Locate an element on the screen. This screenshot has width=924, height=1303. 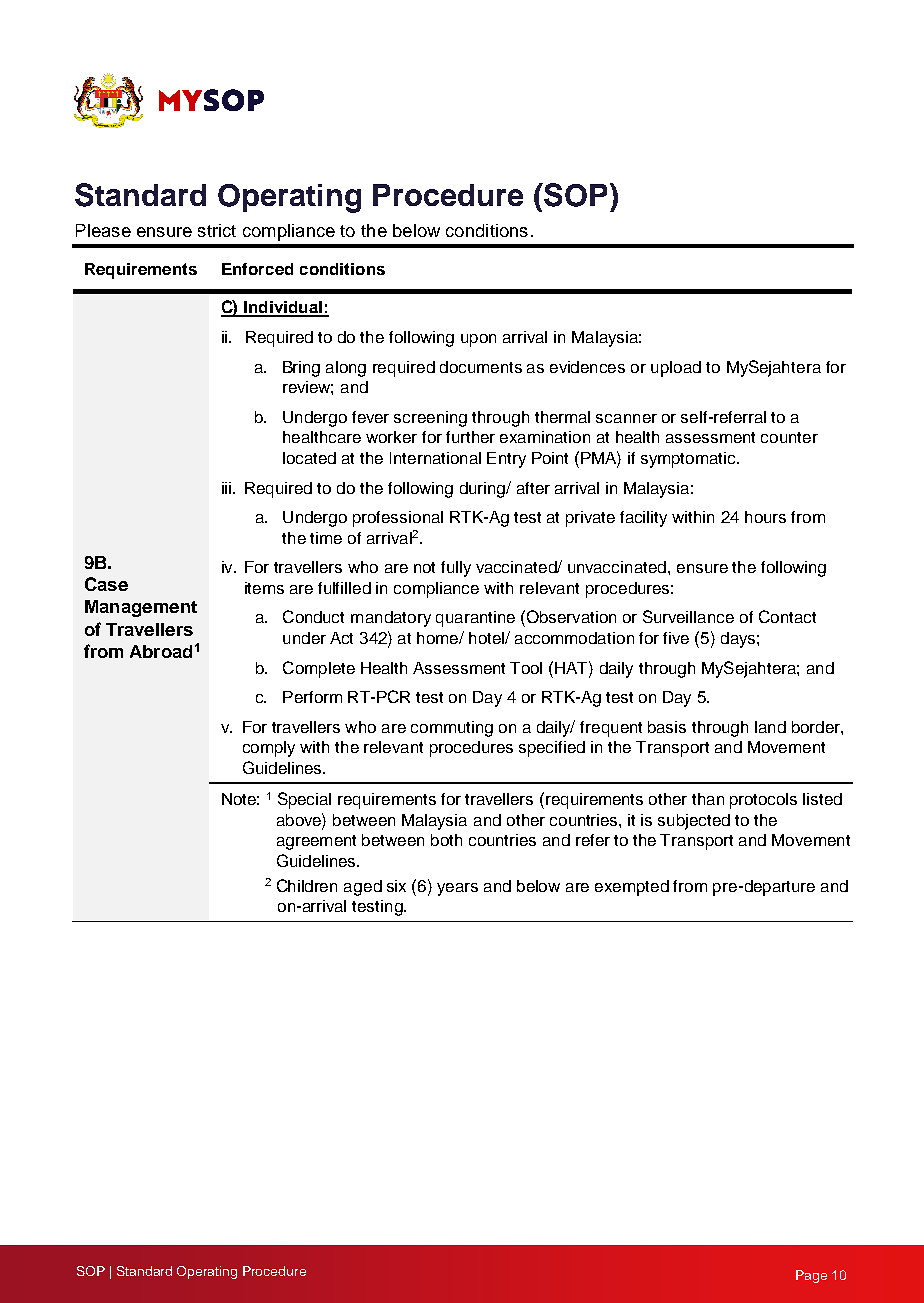
upon is located at coordinates (478, 340).
